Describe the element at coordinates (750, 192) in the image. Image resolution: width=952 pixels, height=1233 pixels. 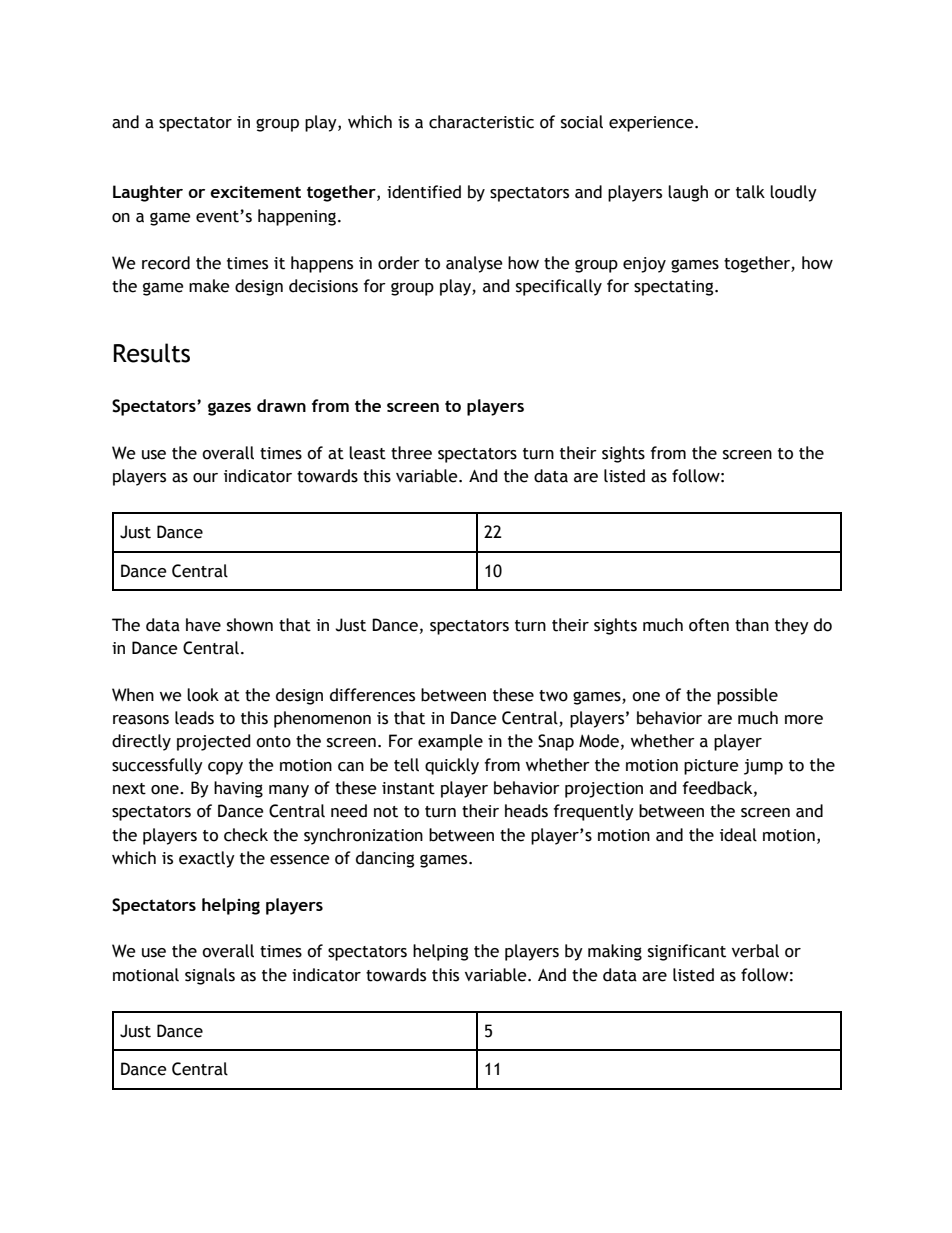
I see `talk` at that location.
